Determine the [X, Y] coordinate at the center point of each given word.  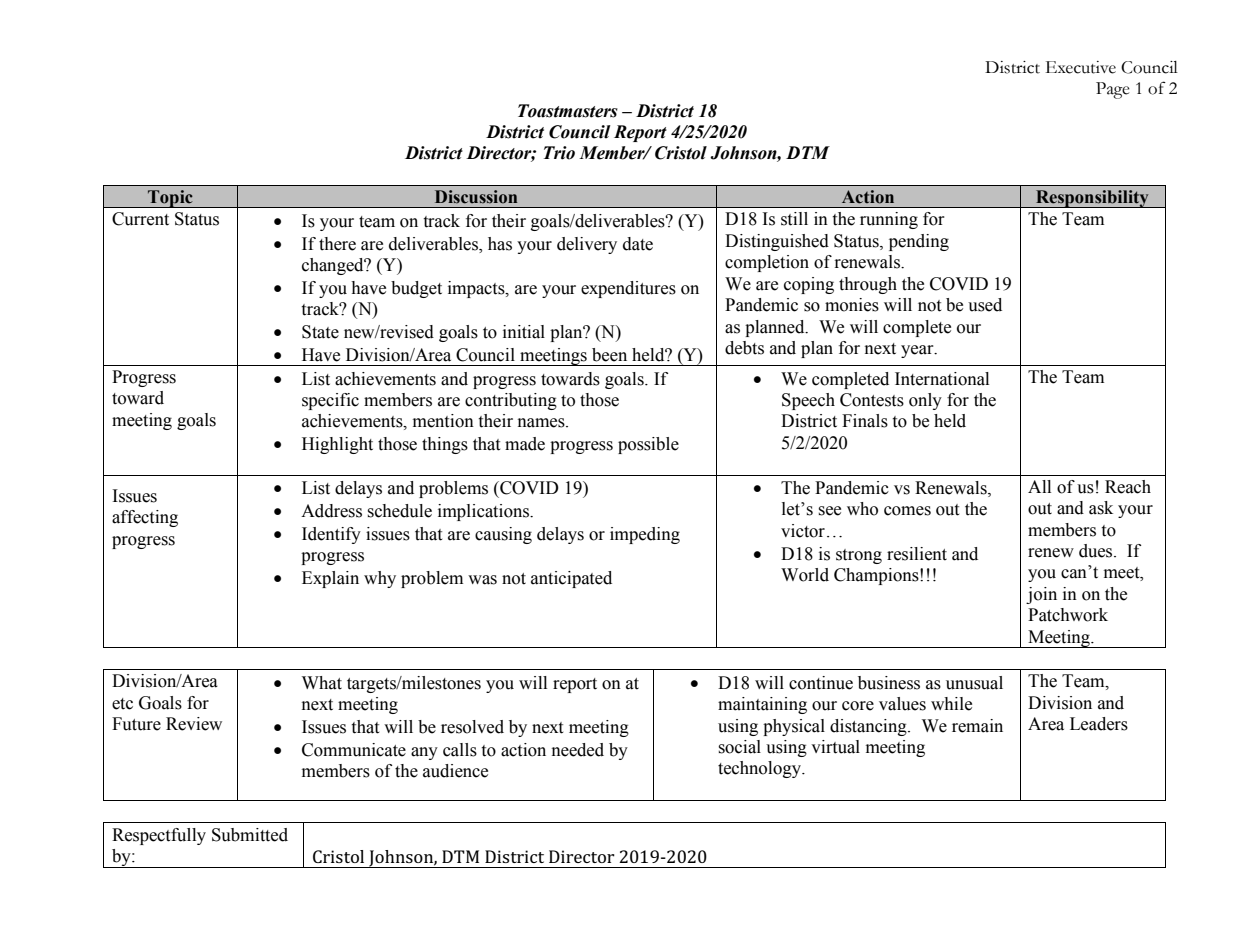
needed [578, 750]
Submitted [250, 835]
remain [977, 726]
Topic [170, 199]
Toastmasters [568, 111]
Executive [1081, 67]
